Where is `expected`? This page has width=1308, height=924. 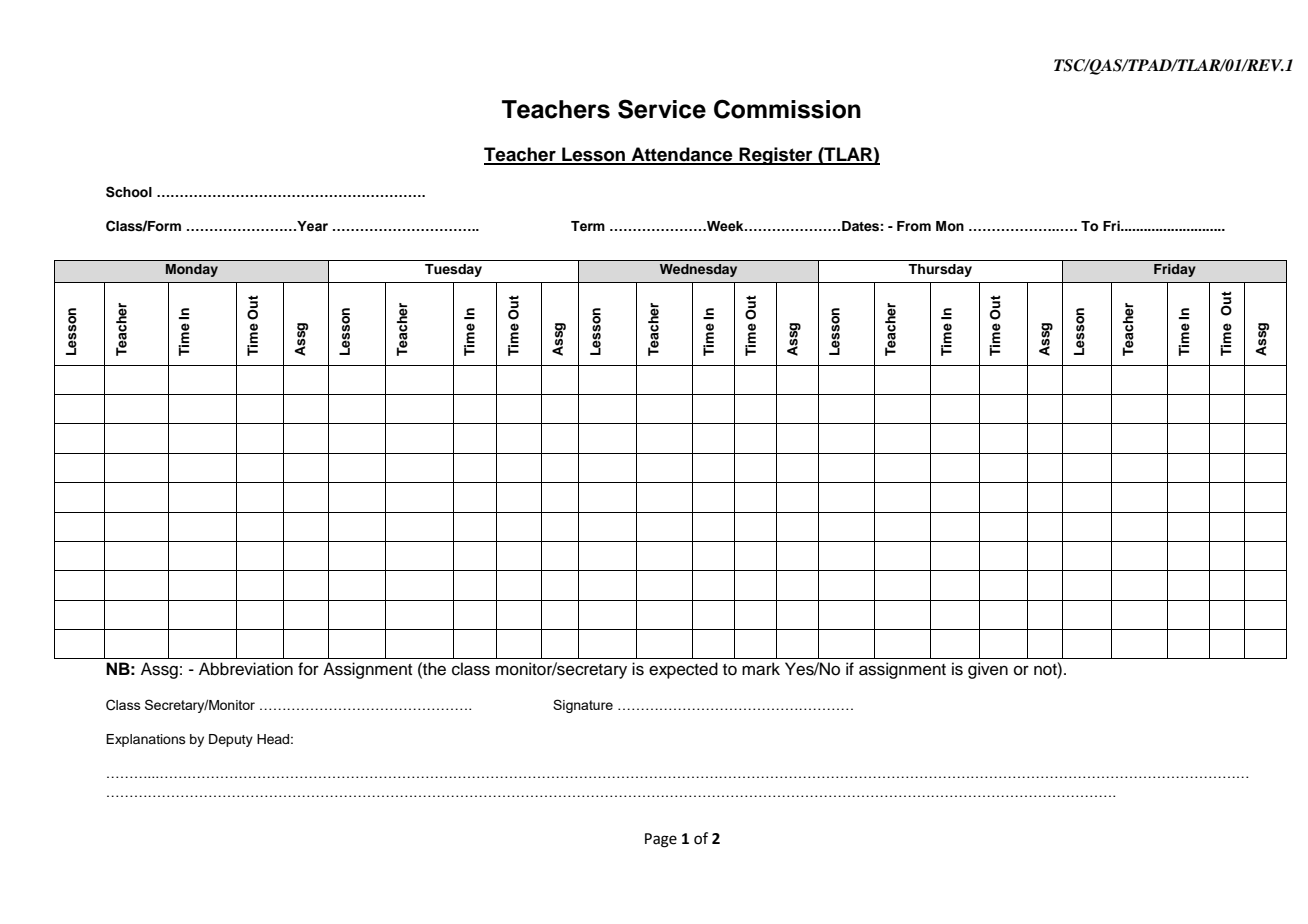
expected is located at coordinates (683, 670).
